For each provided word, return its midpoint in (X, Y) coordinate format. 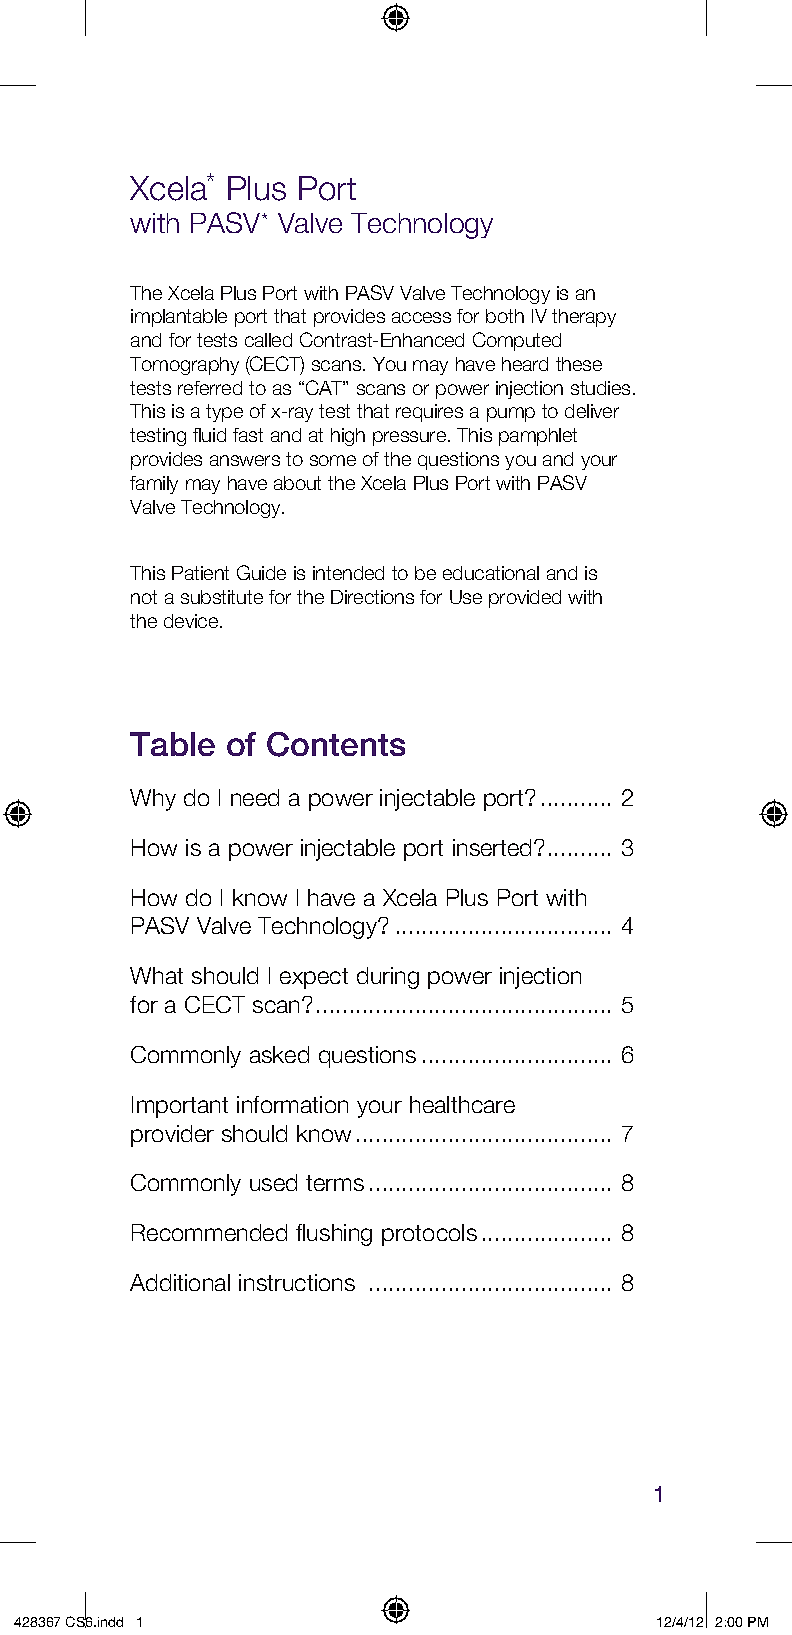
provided (525, 599)
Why (153, 800)
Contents (336, 744)
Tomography (184, 366)
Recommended (209, 1232)
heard (525, 364)
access (421, 317)
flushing (334, 1235)
